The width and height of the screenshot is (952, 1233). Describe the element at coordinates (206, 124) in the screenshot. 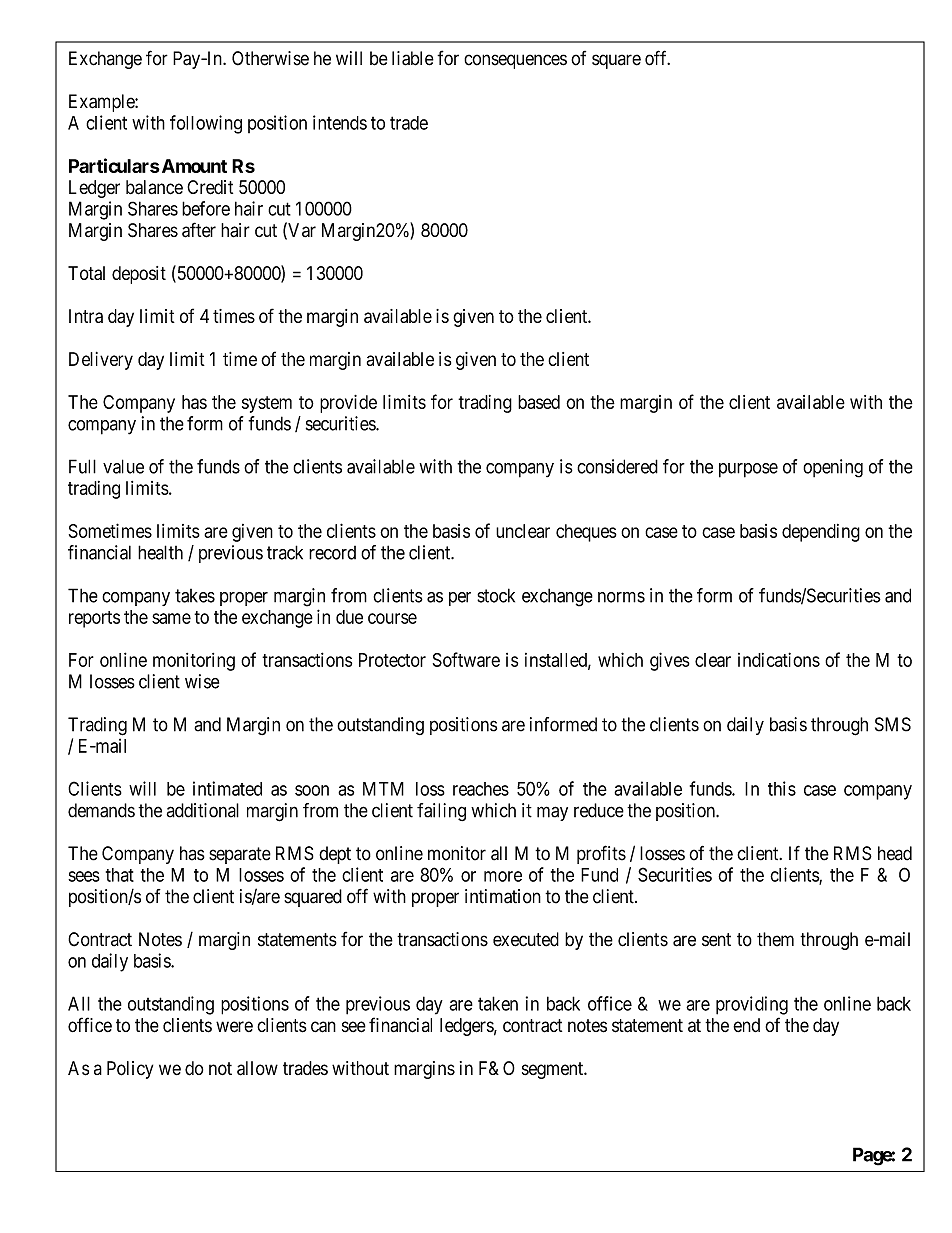

I see `following` at that location.
